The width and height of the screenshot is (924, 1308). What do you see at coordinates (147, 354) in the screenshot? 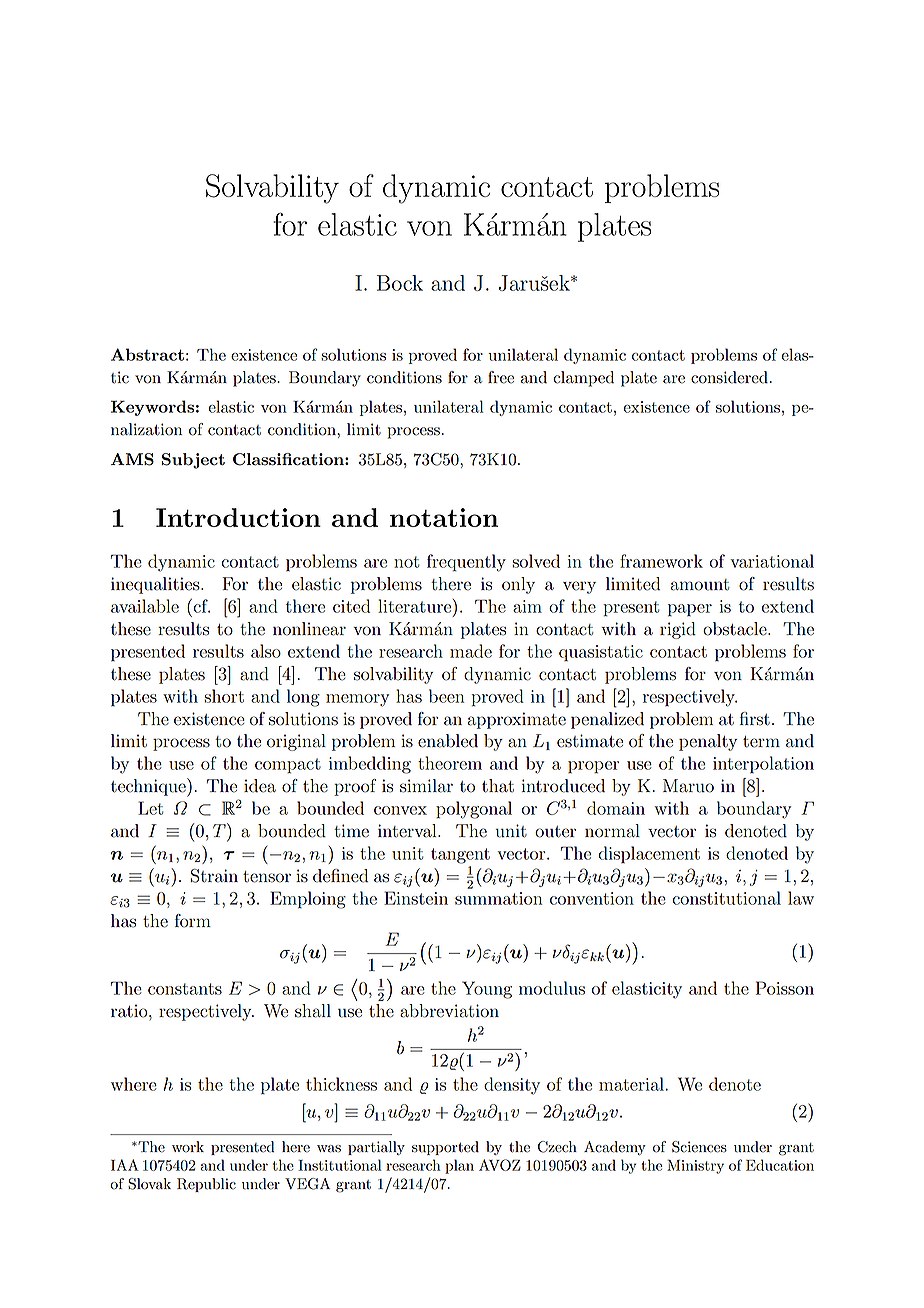
I see `Abstract` at bounding box center [147, 354].
